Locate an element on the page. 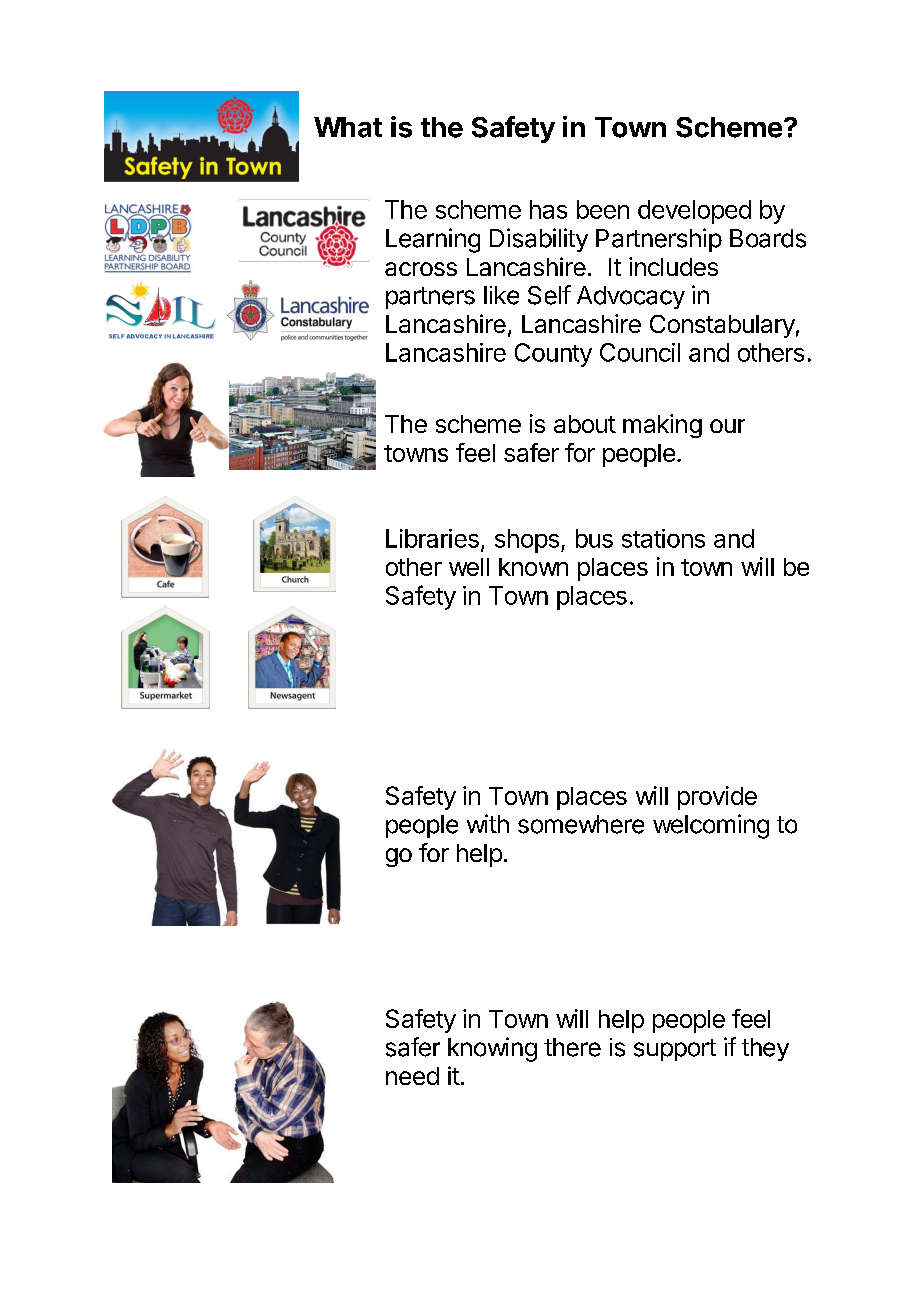  need is located at coordinates (412, 1076).
